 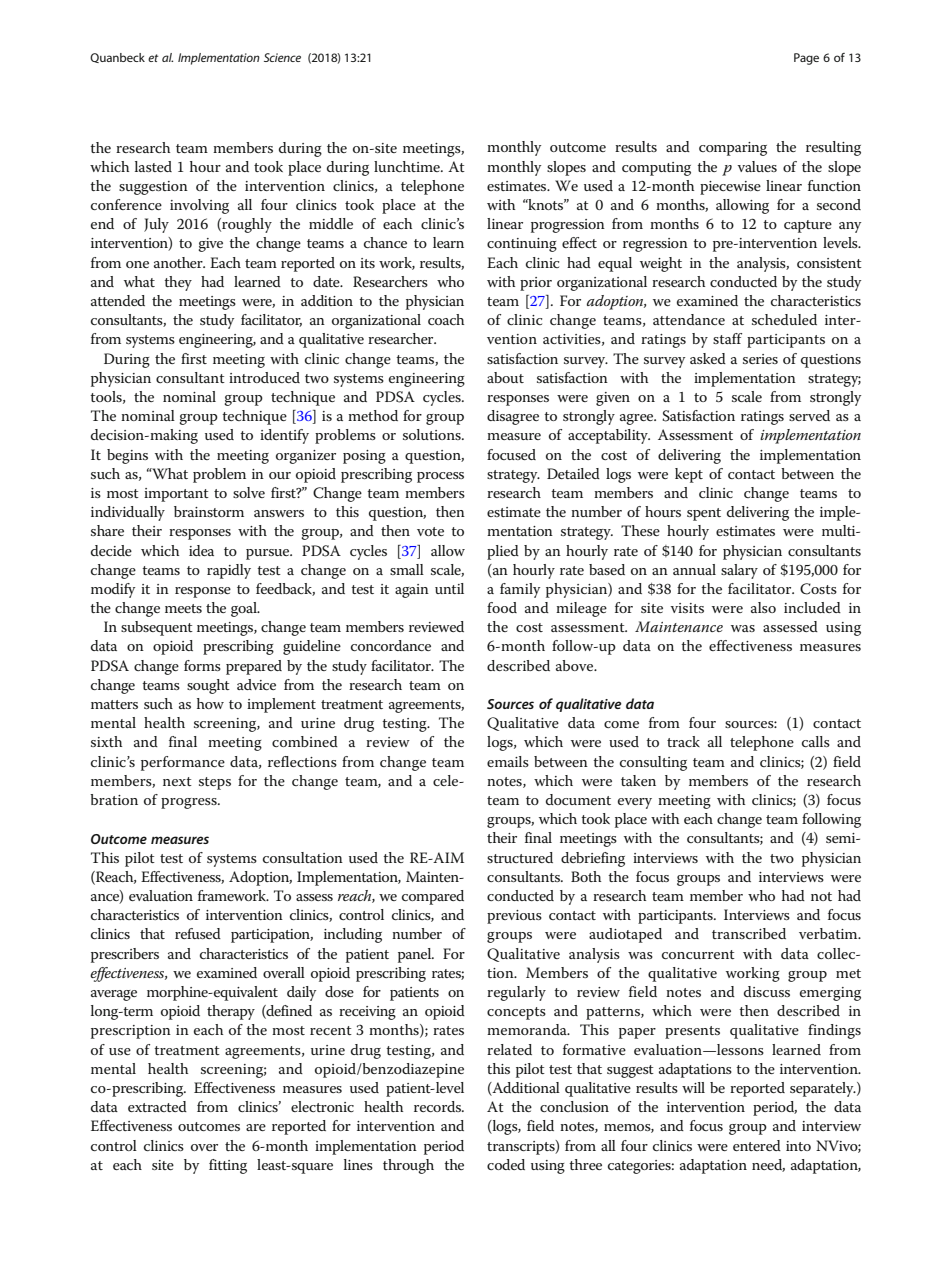 What do you see at coordinates (408, 166) in the screenshot?
I see `lunchtime` at bounding box center [408, 166].
